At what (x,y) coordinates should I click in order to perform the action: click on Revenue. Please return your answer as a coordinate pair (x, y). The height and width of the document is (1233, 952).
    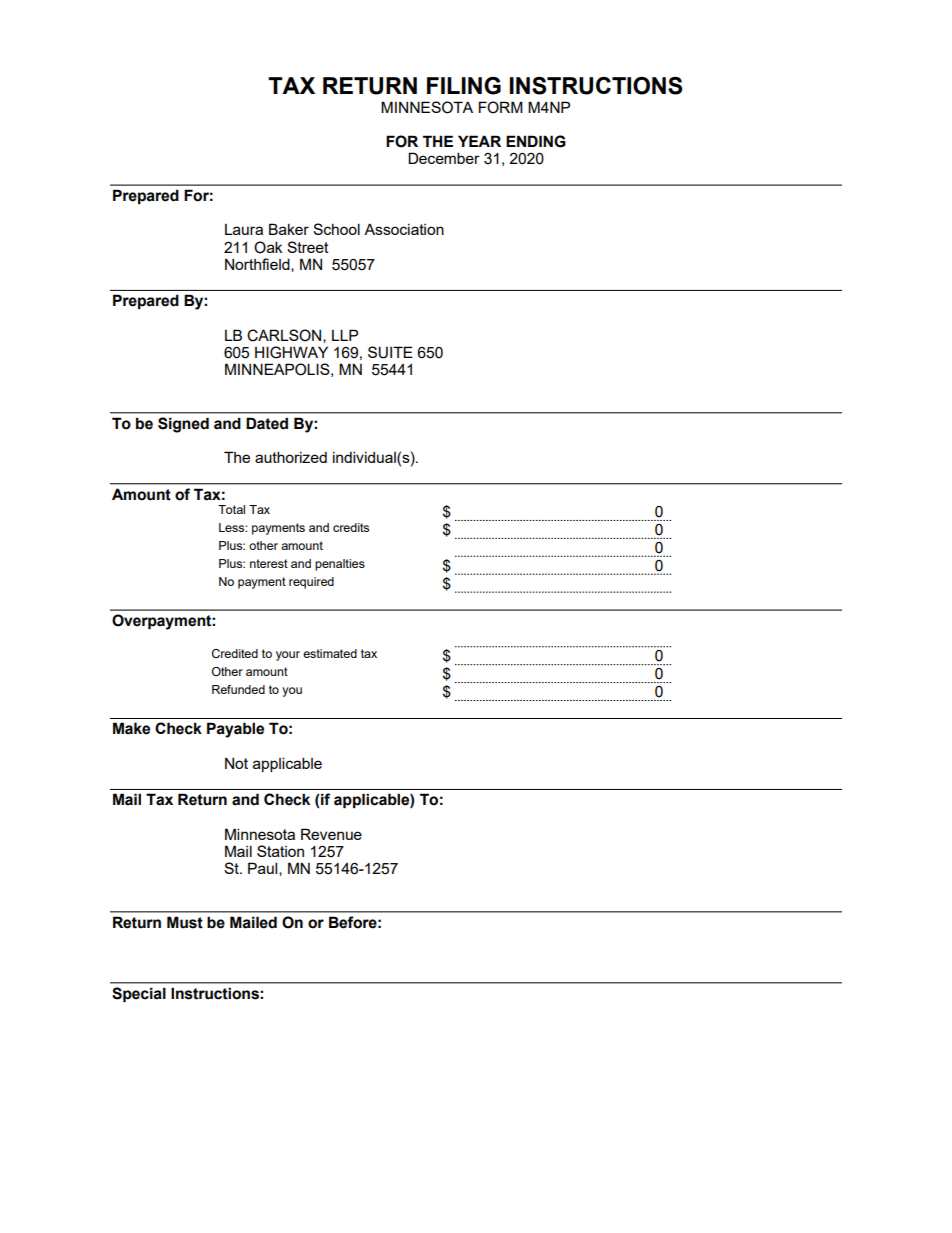
    Looking at the image, I should click on (331, 834).
